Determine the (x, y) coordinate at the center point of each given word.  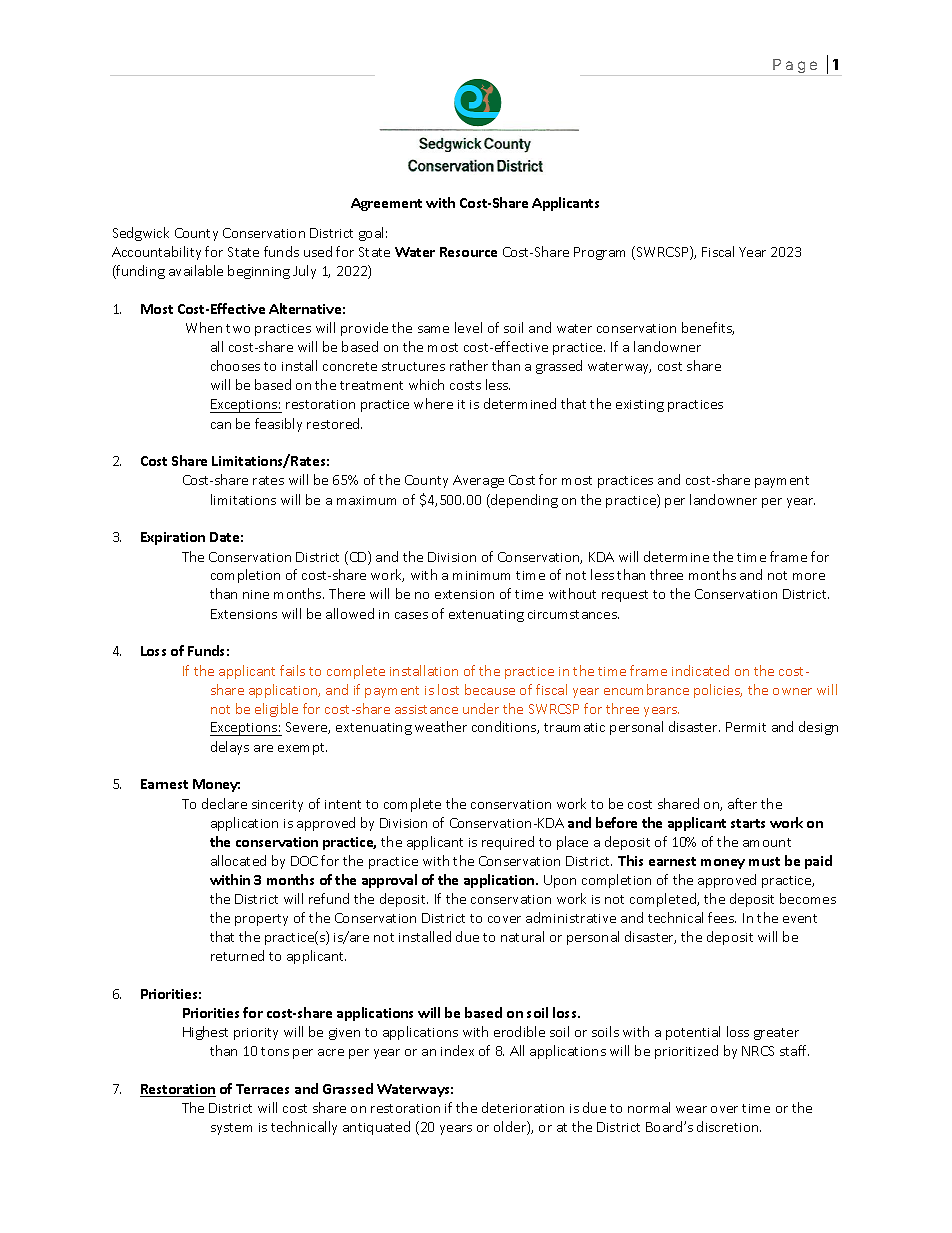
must (764, 861)
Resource (468, 252)
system (231, 1129)
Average (478, 481)
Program (599, 253)
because (490, 689)
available (196, 270)
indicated (700, 670)
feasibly (278, 425)
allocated (238, 860)
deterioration (523, 1107)
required (508, 843)
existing (640, 406)
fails (292, 670)
